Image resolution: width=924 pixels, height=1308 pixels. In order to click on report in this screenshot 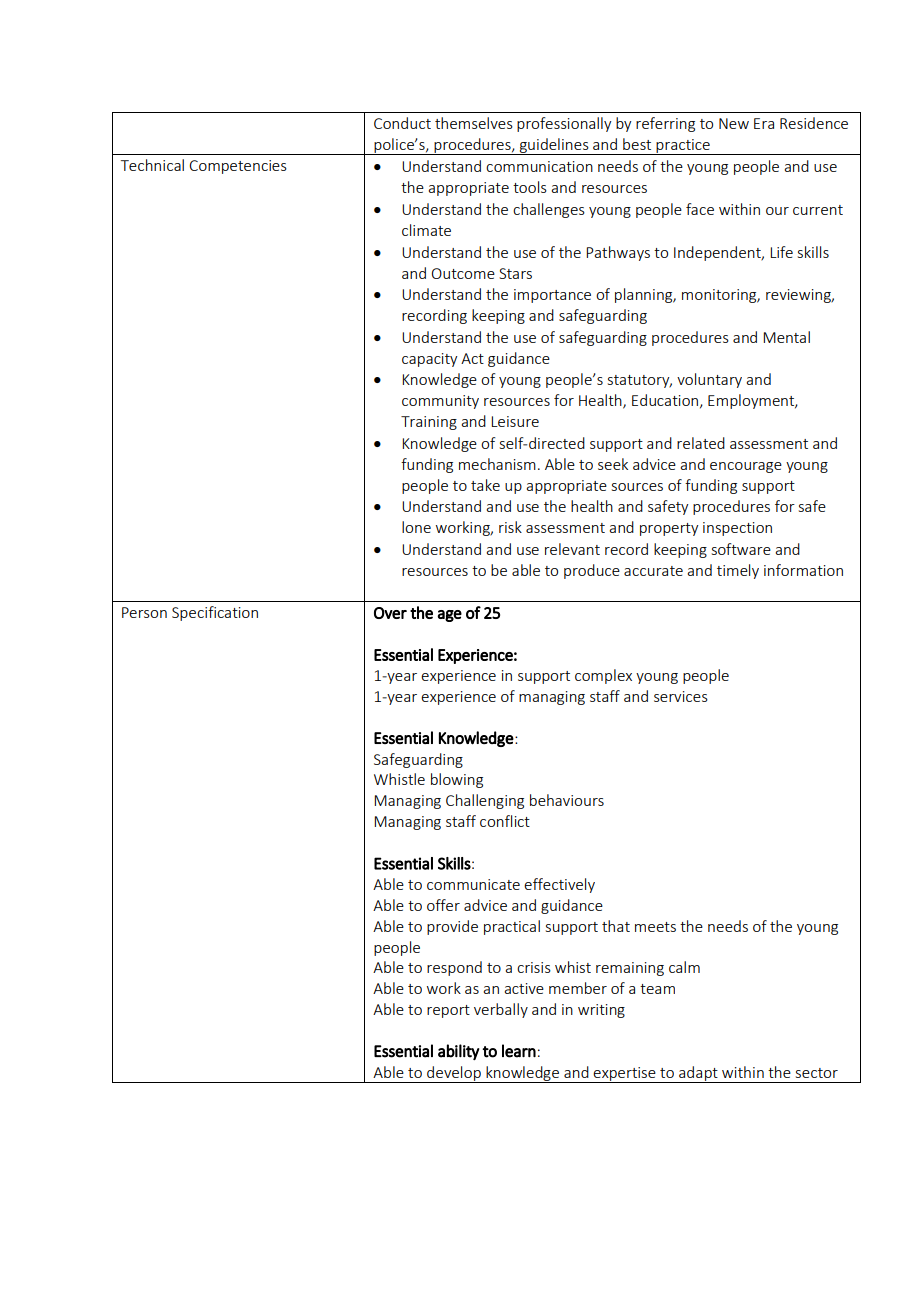, I will do `click(448, 1011)`.
